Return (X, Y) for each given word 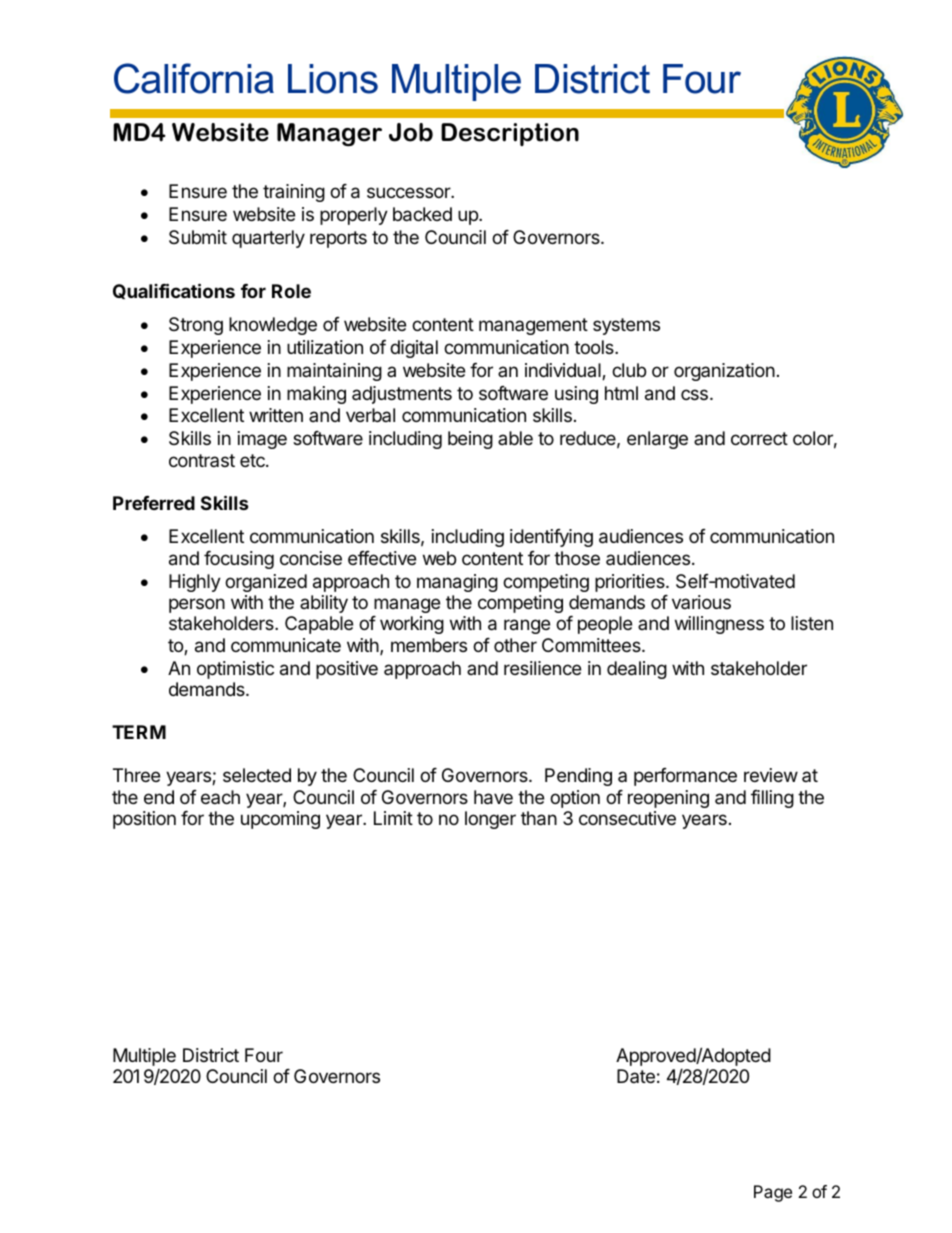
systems (626, 326)
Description (510, 134)
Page (773, 1193)
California (194, 78)
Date (636, 1076)
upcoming (280, 820)
